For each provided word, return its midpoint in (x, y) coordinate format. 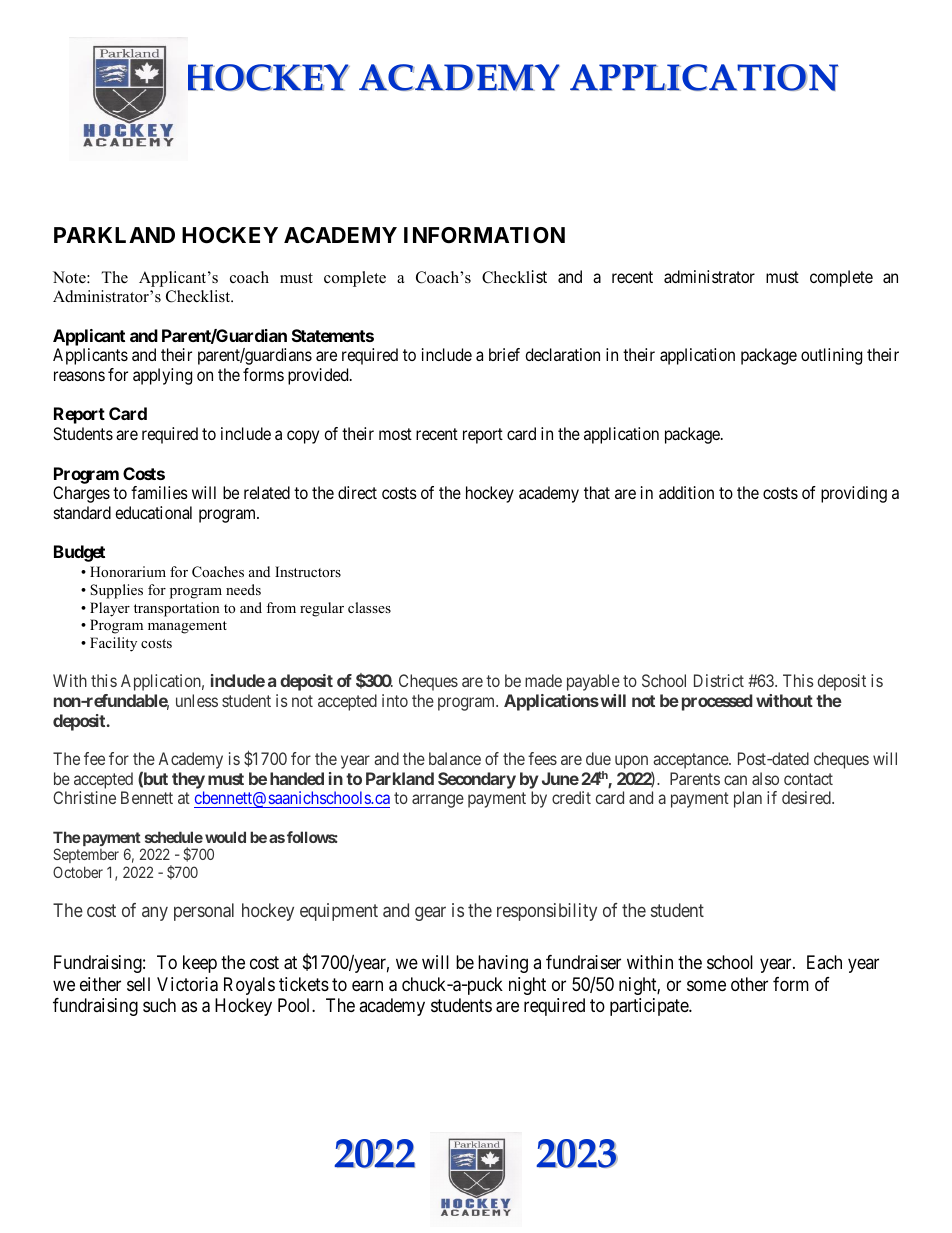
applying (162, 376)
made (543, 680)
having (503, 964)
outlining (831, 356)
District (719, 680)
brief (504, 354)
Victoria (187, 984)
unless (197, 700)
